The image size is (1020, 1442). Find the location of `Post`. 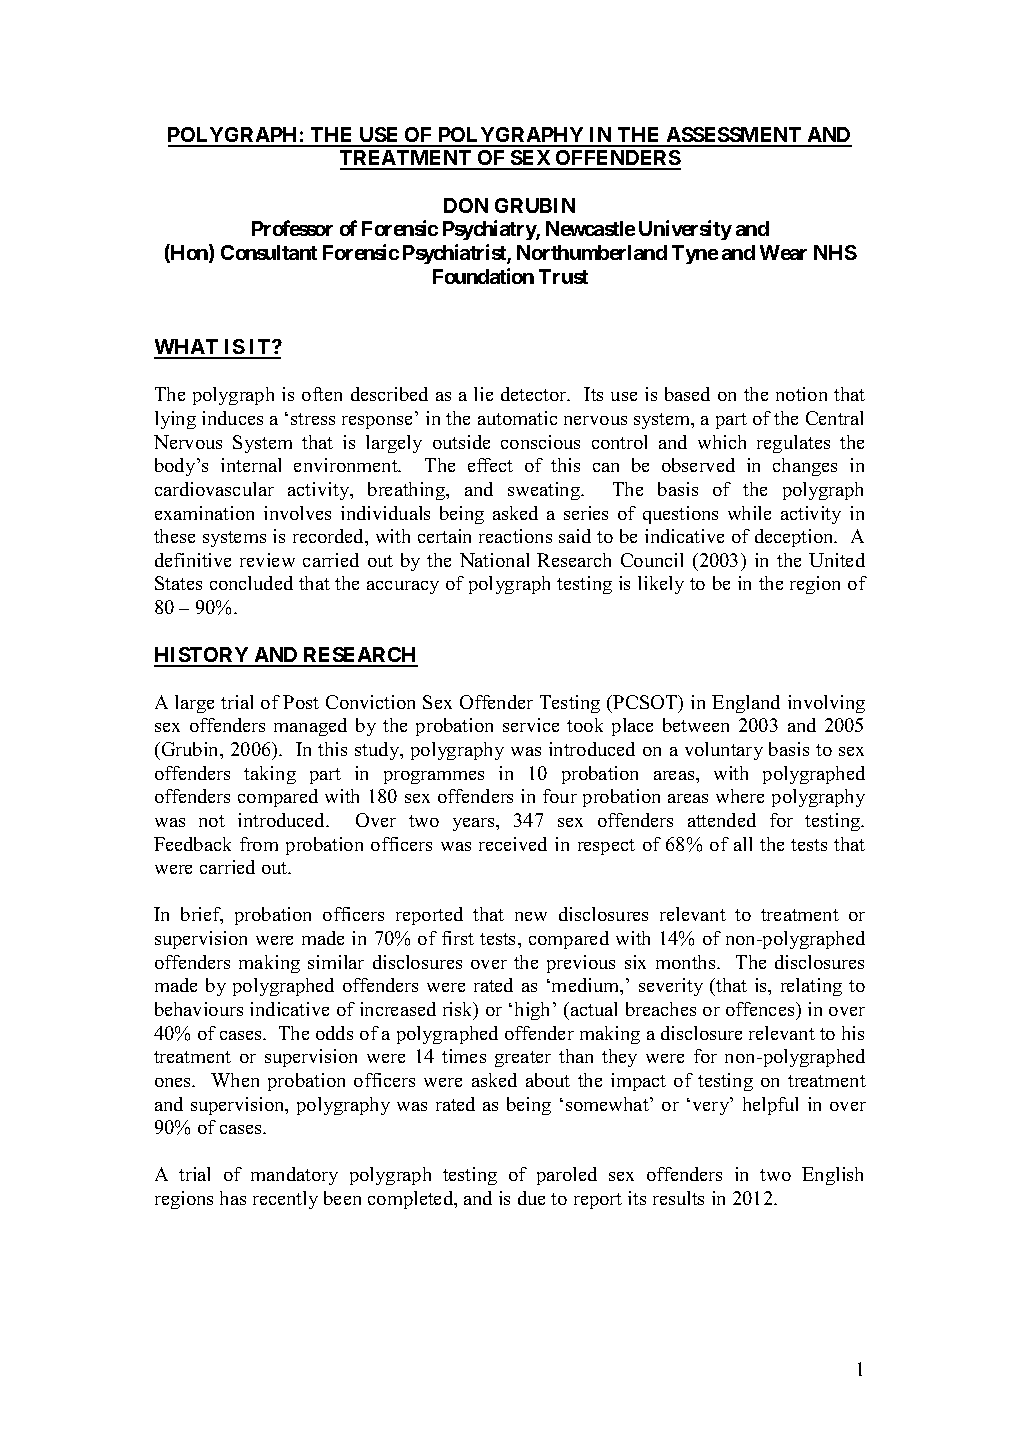

Post is located at coordinates (301, 702).
